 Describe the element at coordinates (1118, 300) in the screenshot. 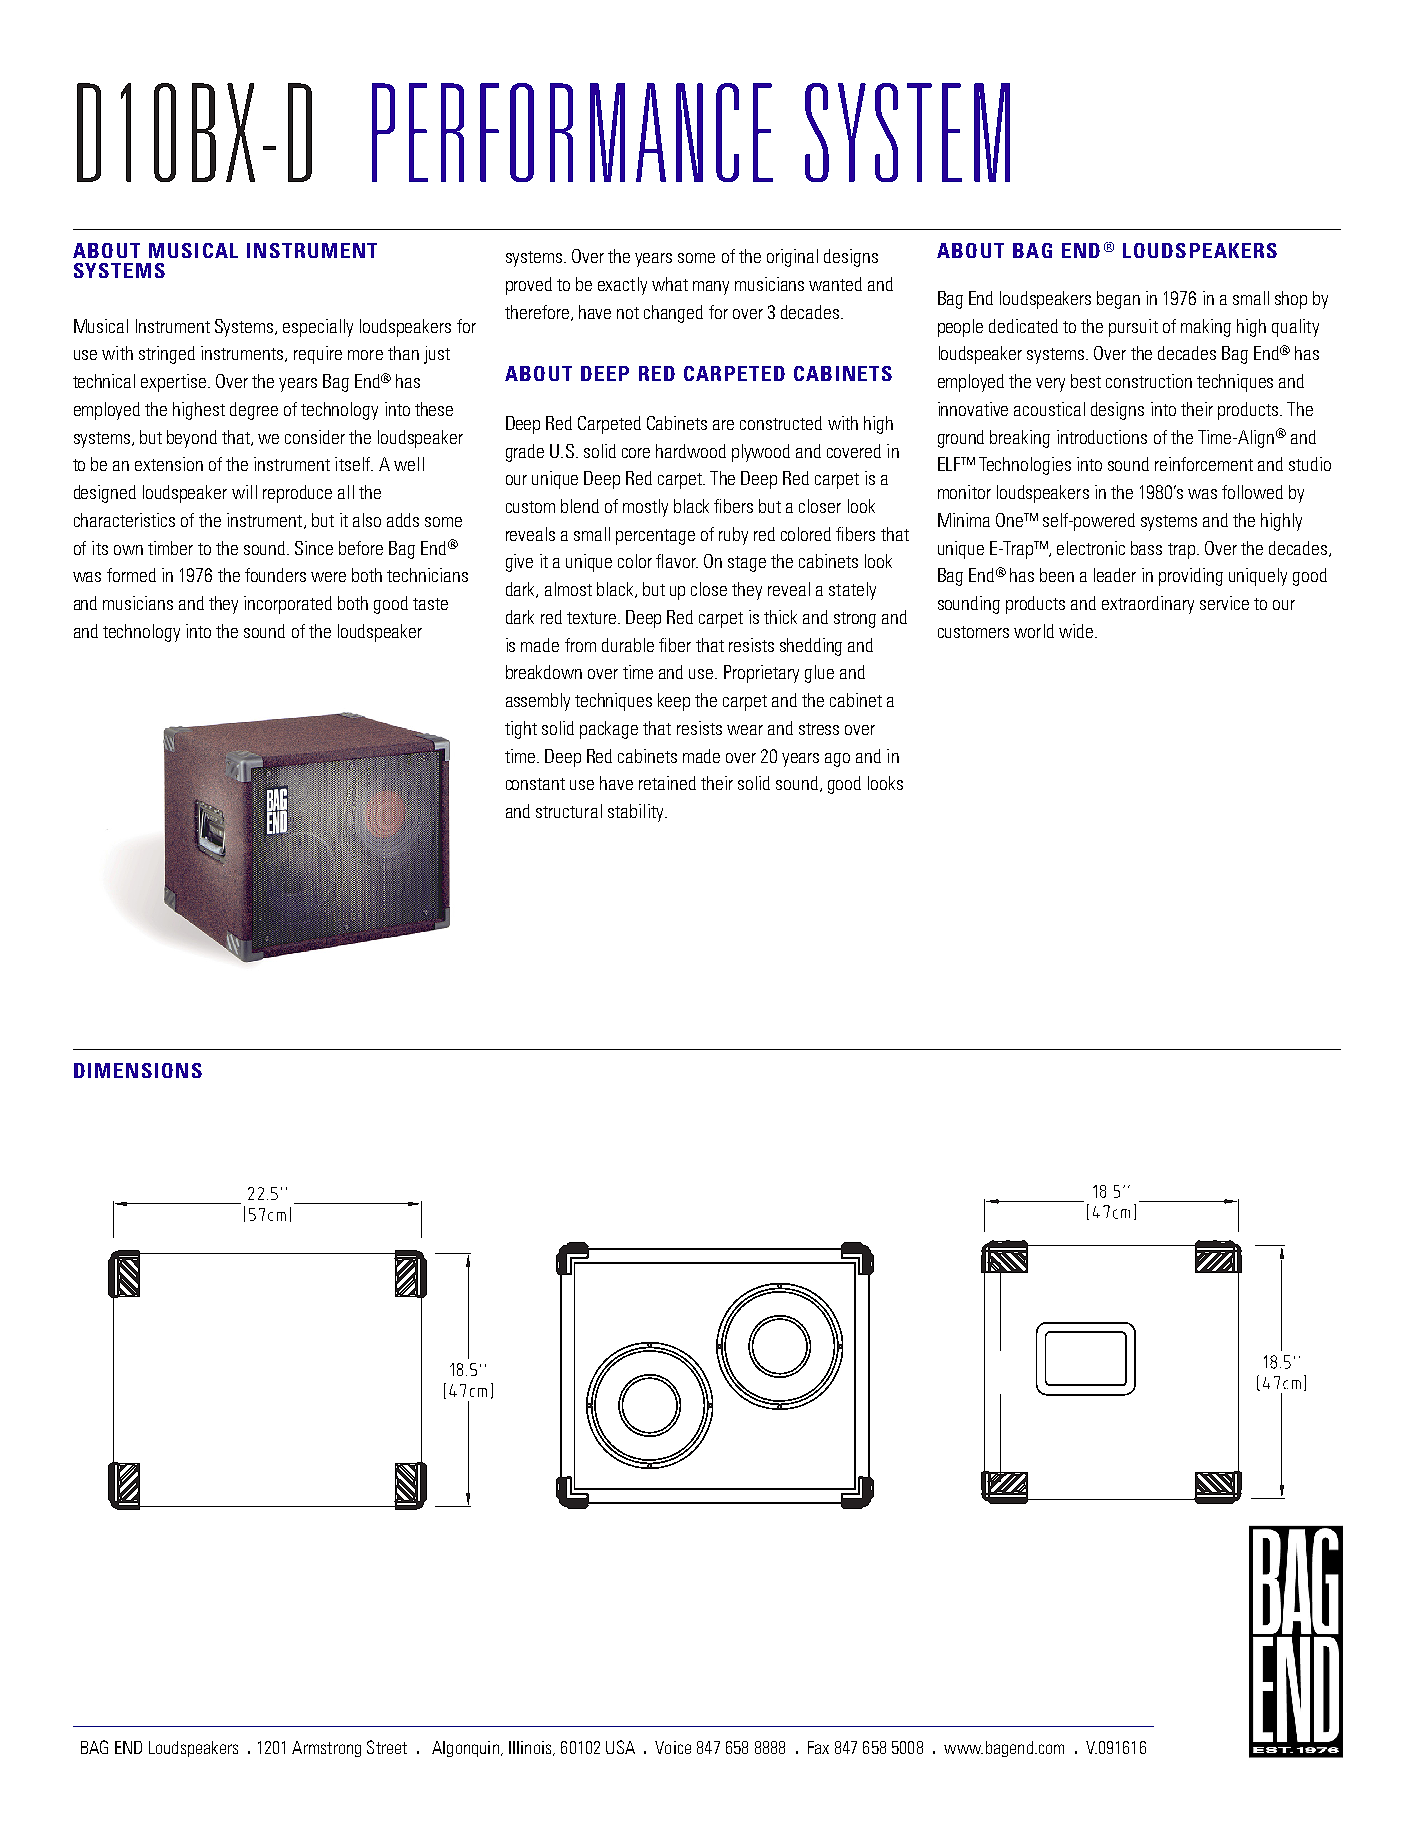

I see `began` at that location.
